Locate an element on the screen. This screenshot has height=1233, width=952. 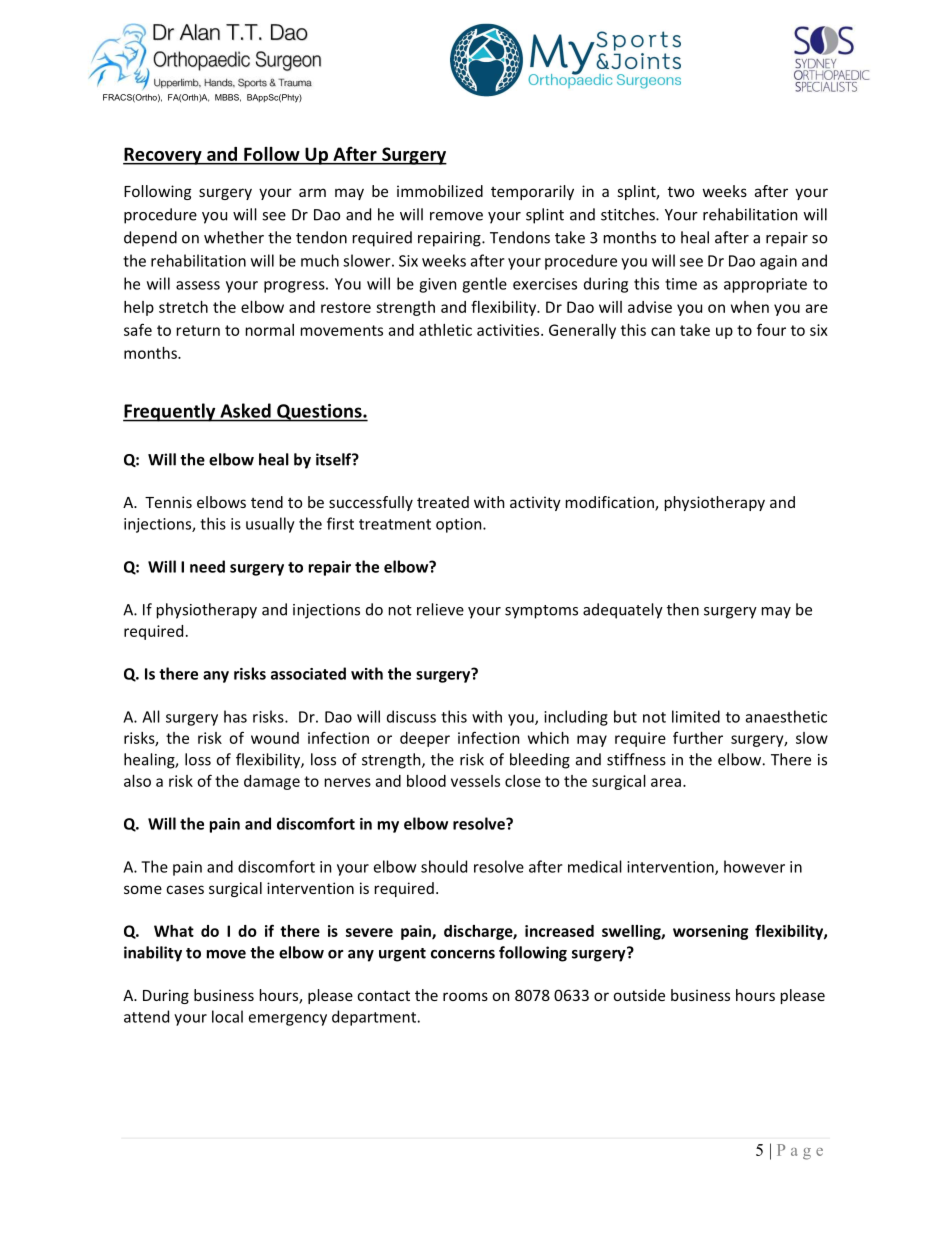
local is located at coordinates (227, 1016).
